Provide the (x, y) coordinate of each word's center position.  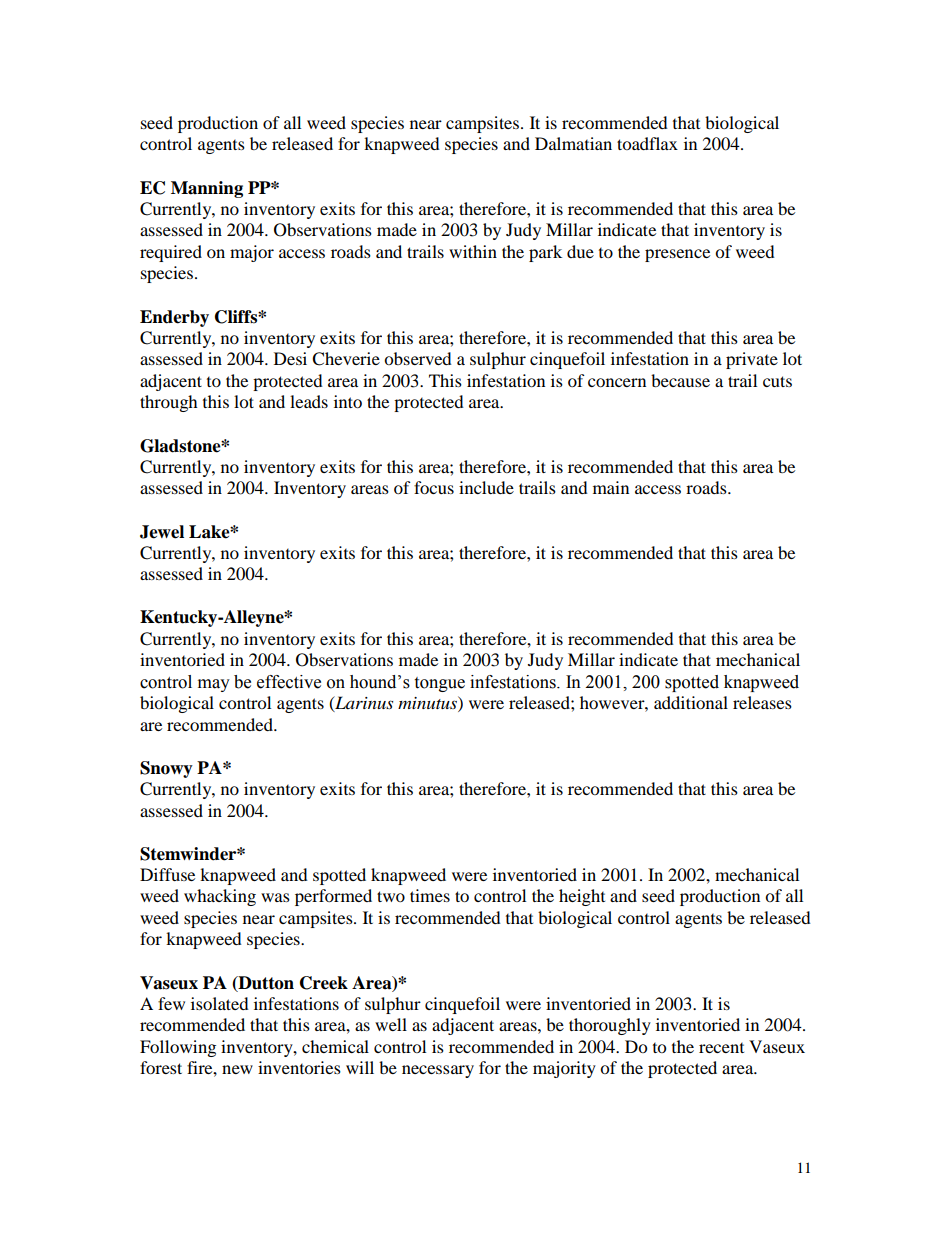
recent (721, 1048)
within (473, 251)
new (237, 1069)
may (214, 685)
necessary (438, 1071)
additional (691, 702)
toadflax (647, 143)
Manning (207, 189)
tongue (439, 684)
